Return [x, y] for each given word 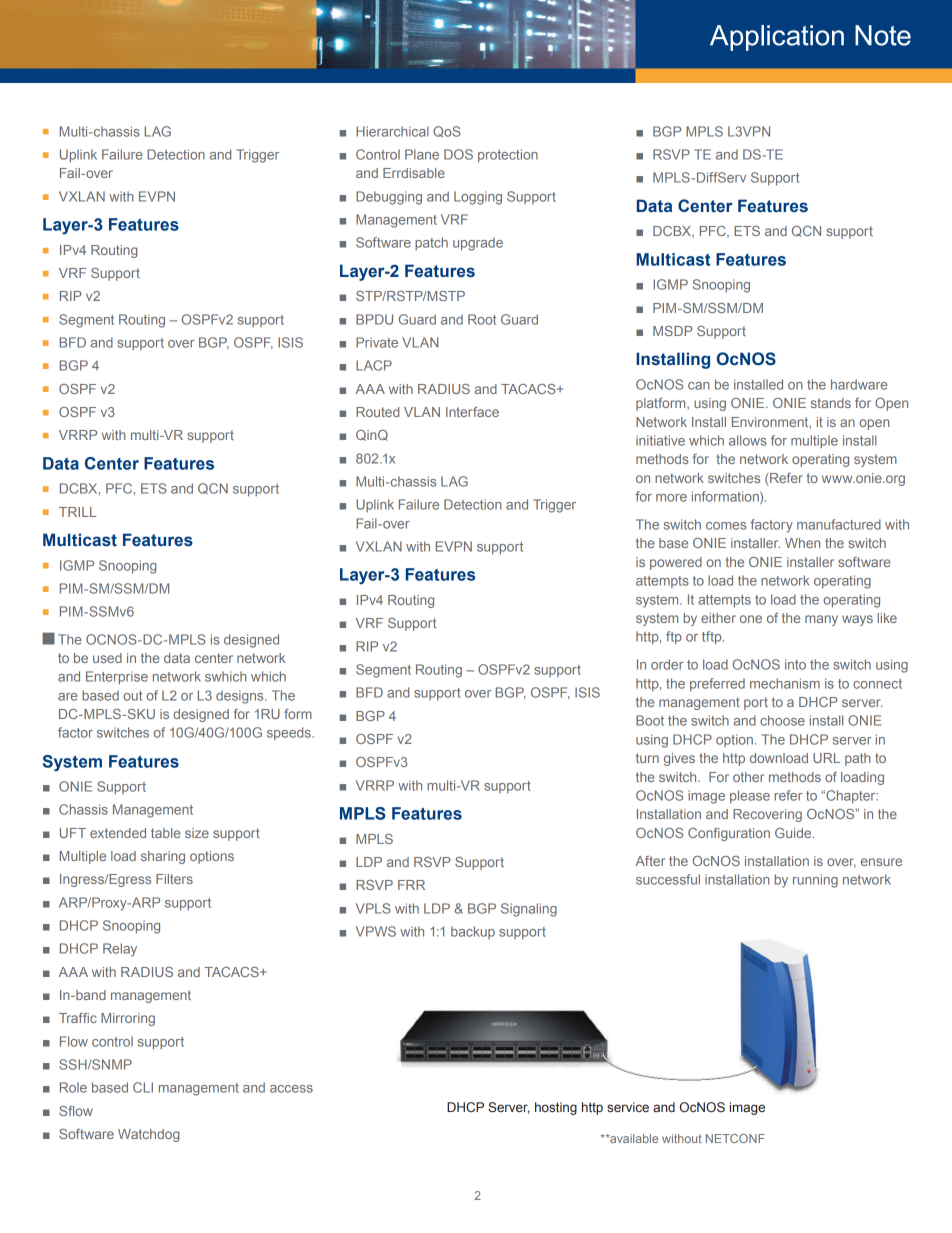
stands [831, 403]
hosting [556, 1108]
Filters [174, 879]
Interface [472, 412]
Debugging [389, 198]
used [107, 658]
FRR [411, 885]
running [815, 881]
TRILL [77, 512]
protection [508, 155]
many [821, 620]
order [667, 664]
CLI [143, 1087]
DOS [458, 154]
